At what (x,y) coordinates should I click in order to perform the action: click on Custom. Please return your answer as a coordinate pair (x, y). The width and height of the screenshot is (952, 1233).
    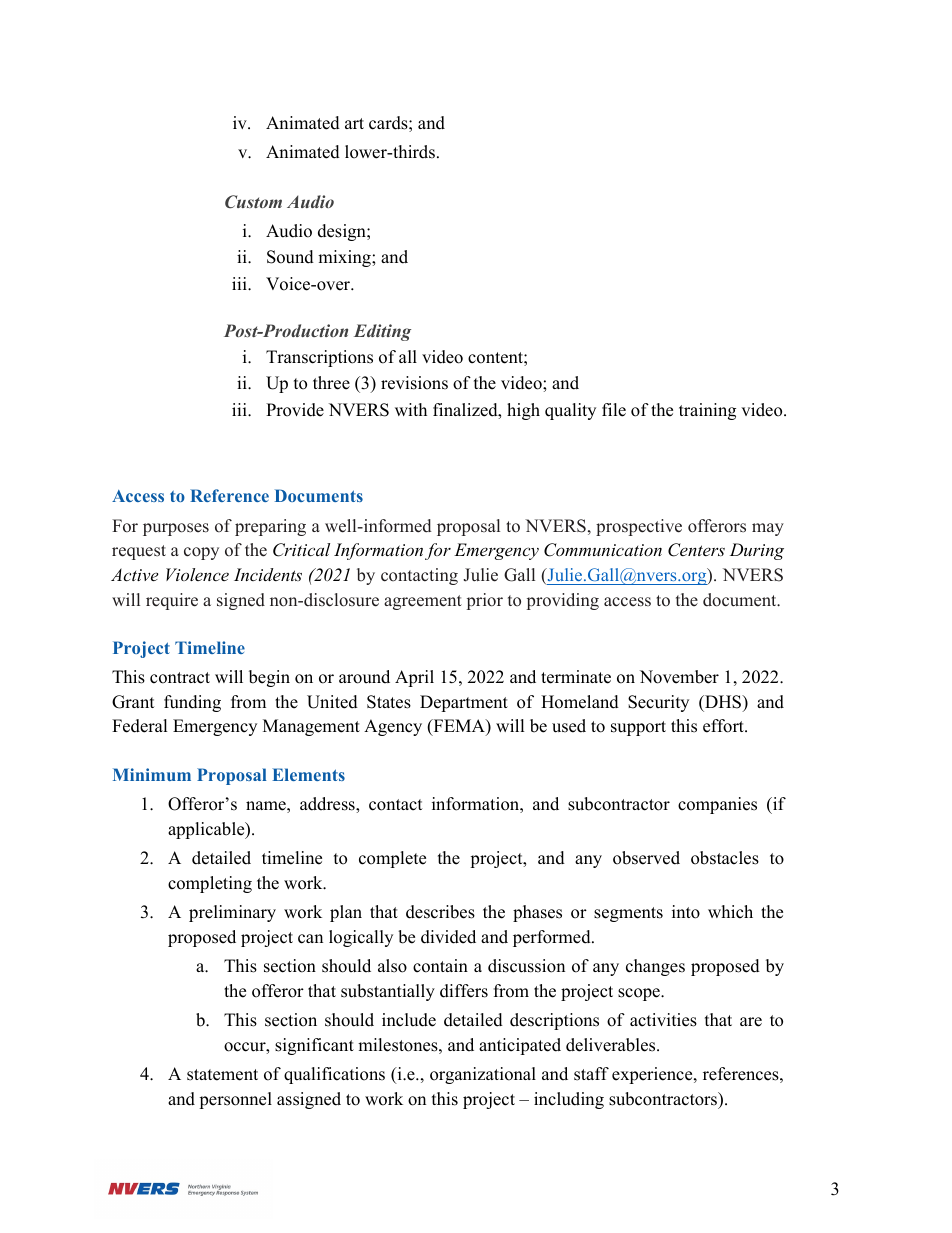
    Looking at the image, I should click on (253, 201).
